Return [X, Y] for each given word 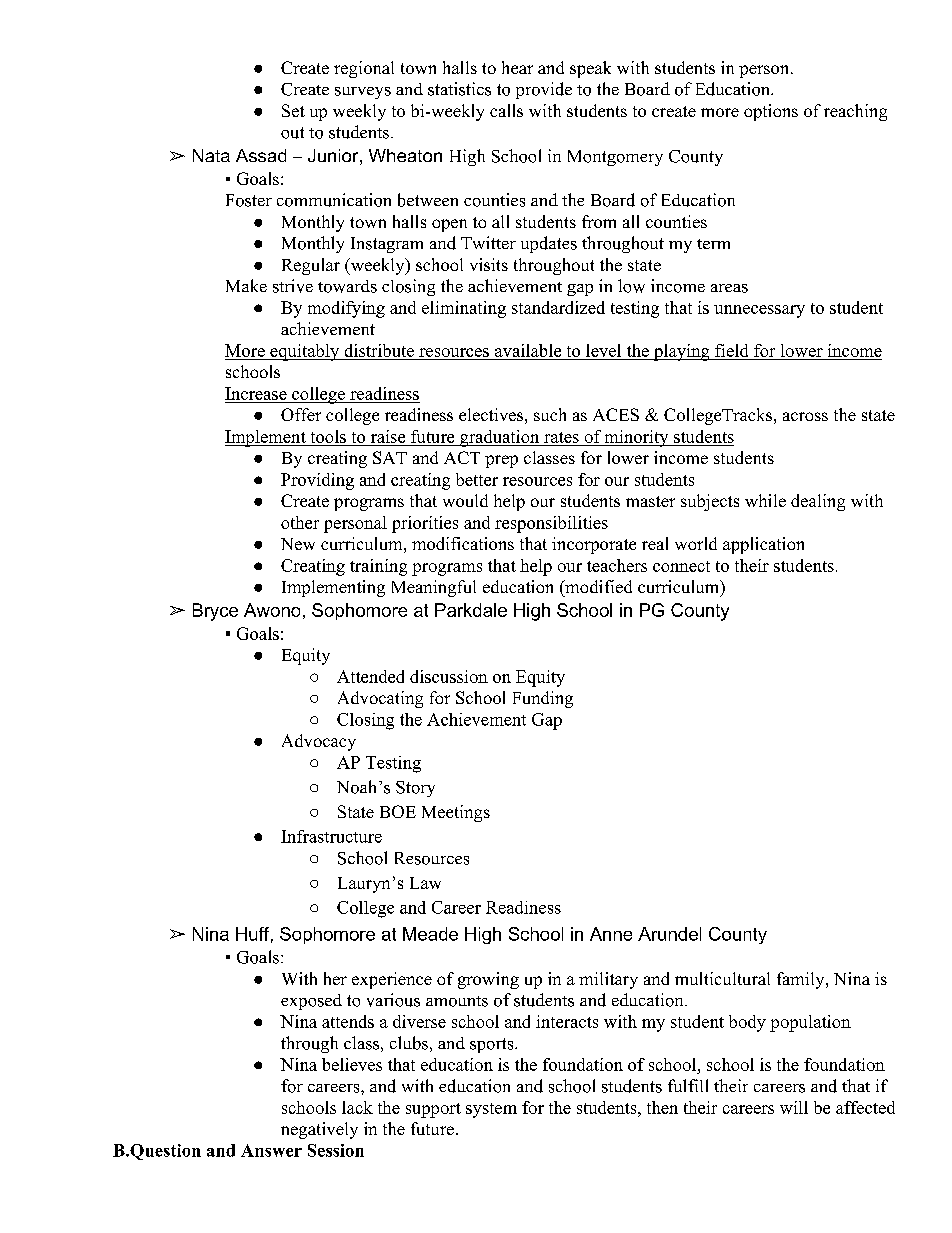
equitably [305, 352]
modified [597, 586]
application [763, 545]
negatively [319, 1130]
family [802, 980]
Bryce [215, 612]
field [732, 352]
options [771, 112]
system [491, 1110]
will [794, 1107]
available [528, 352]
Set [293, 110]
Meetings [456, 813]
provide [544, 90]
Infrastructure [331, 836]
